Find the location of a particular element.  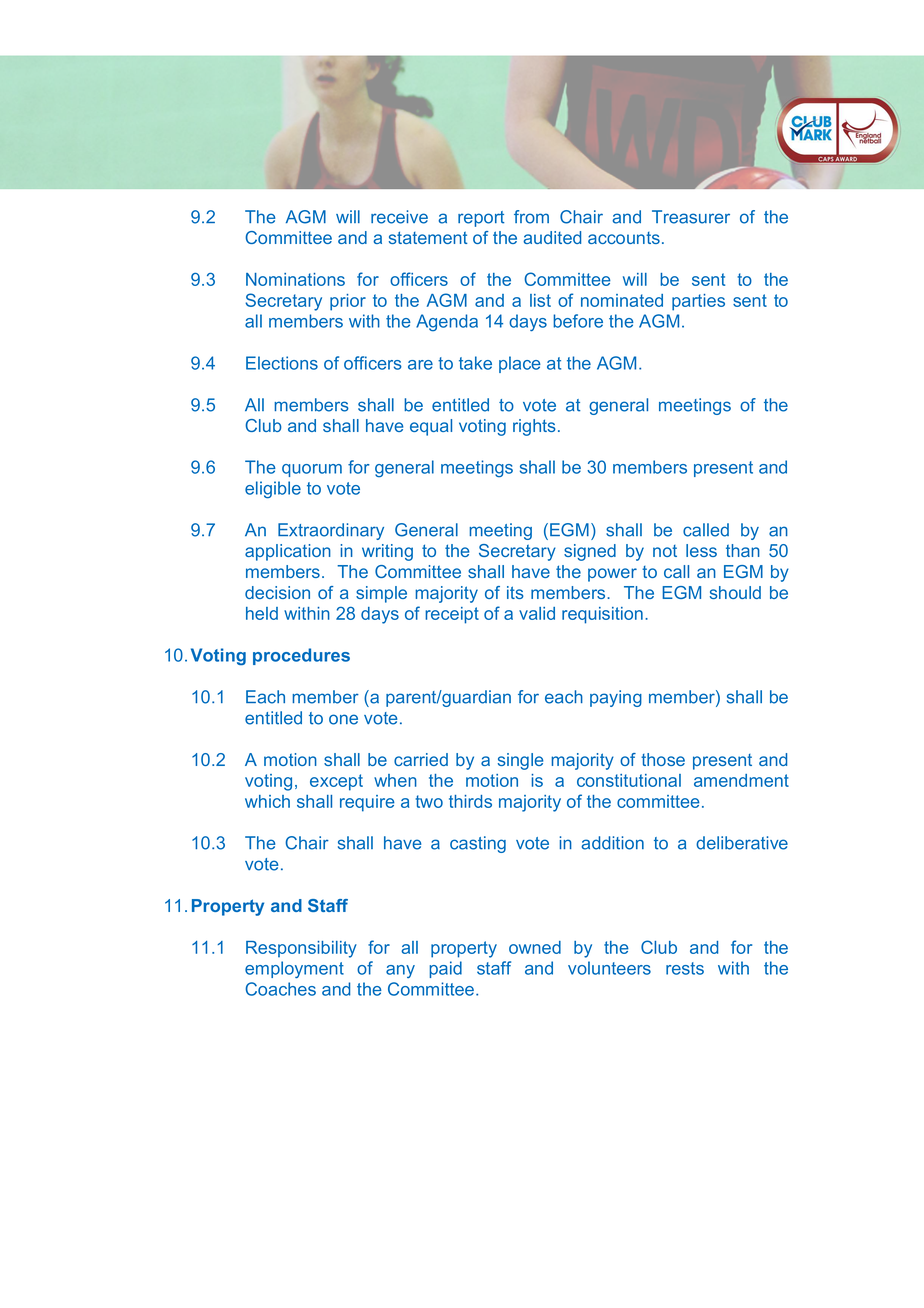

employment is located at coordinates (294, 969).
